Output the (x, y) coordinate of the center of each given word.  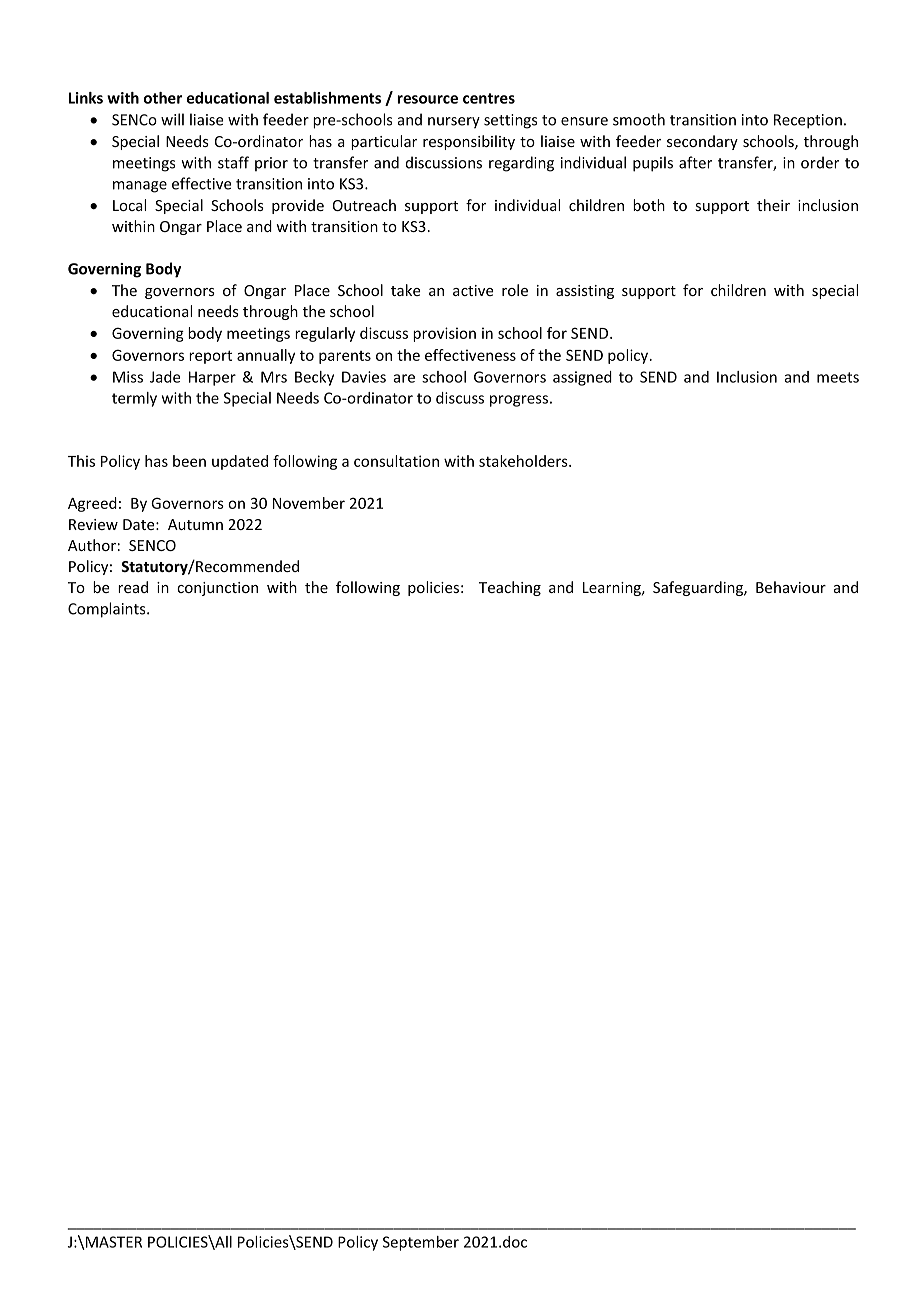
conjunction (217, 589)
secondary (702, 142)
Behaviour (791, 587)
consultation (396, 461)
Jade (165, 377)
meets (838, 377)
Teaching (510, 588)
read (133, 587)
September (421, 1243)
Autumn (195, 524)
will (172, 119)
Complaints (108, 610)
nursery (454, 123)
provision (444, 334)
